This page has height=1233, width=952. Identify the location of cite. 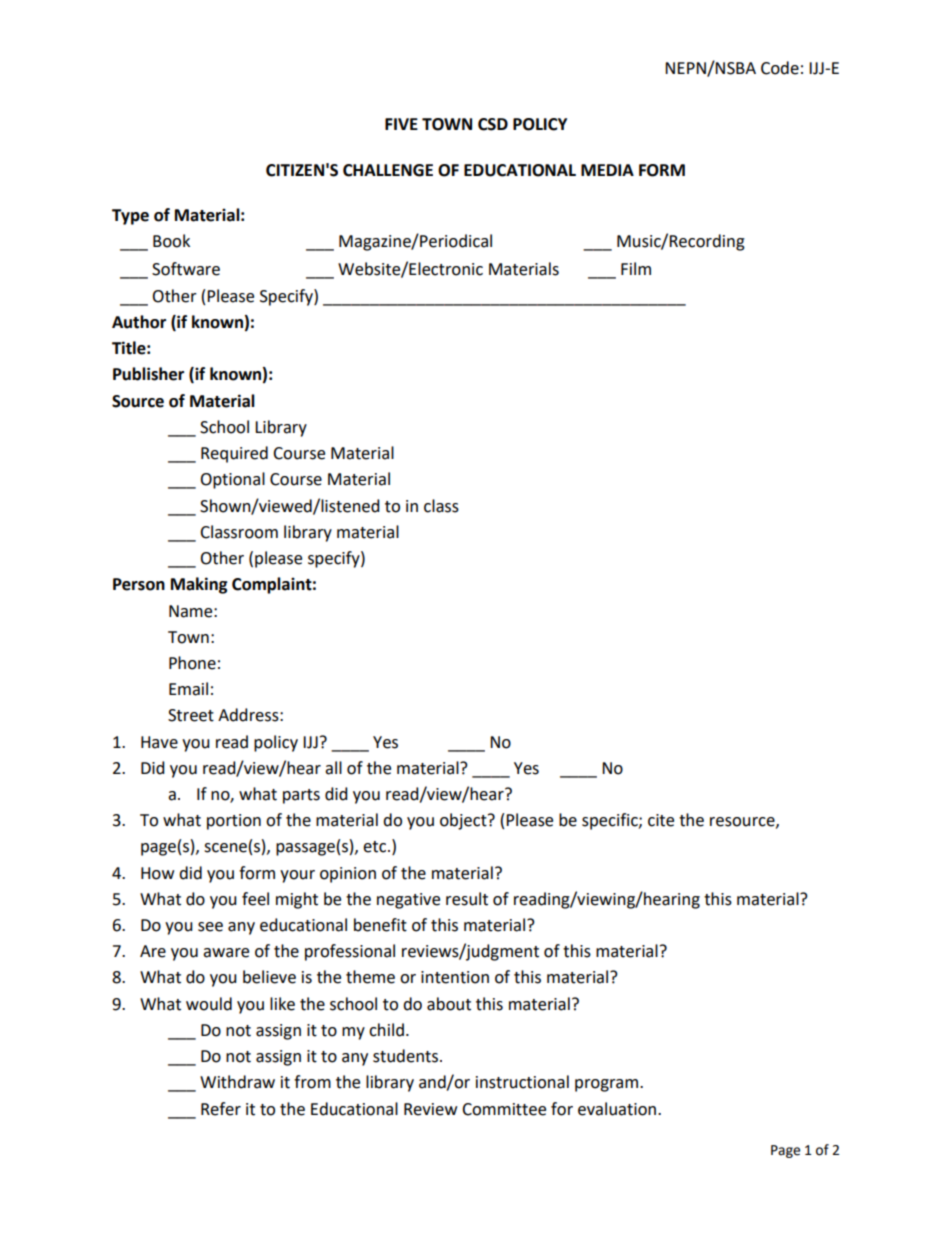
(661, 820).
